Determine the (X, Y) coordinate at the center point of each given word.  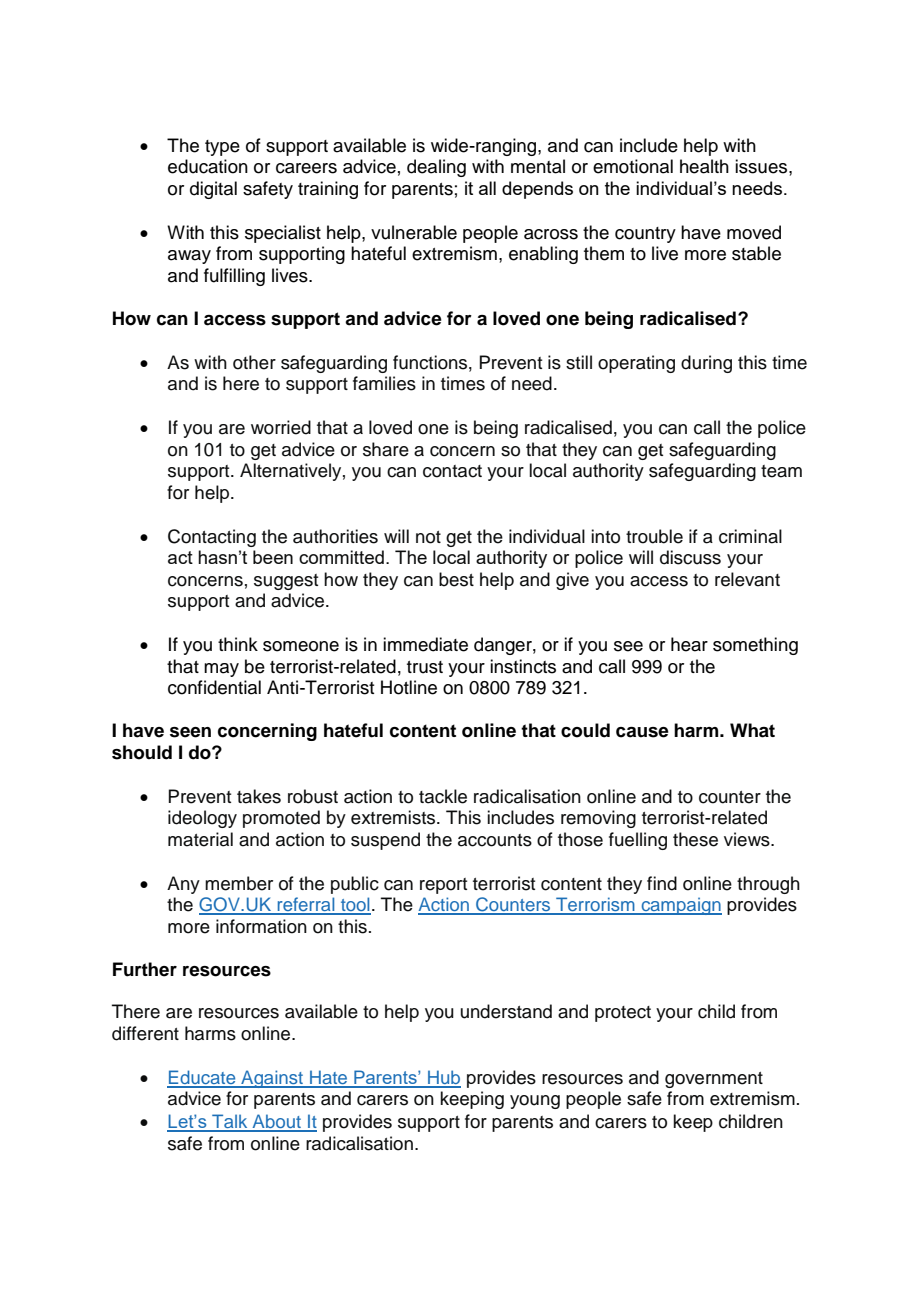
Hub (443, 1078)
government (714, 1080)
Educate (202, 1078)
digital (213, 190)
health (704, 166)
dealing (436, 168)
